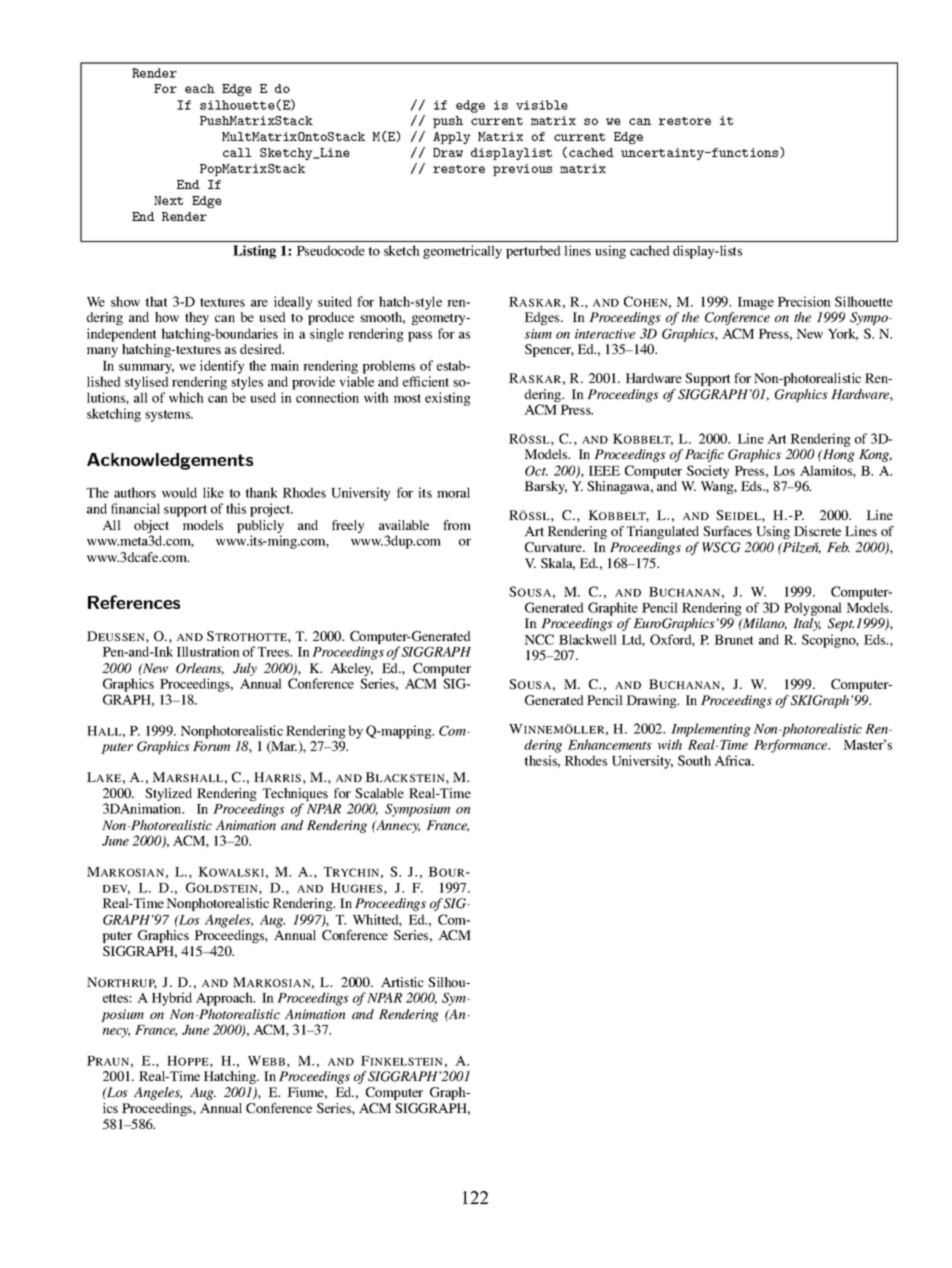 The width and height of the page is (952, 1268). What do you see at coordinates (208, 651) in the page?
I see `Illustration` at bounding box center [208, 651].
